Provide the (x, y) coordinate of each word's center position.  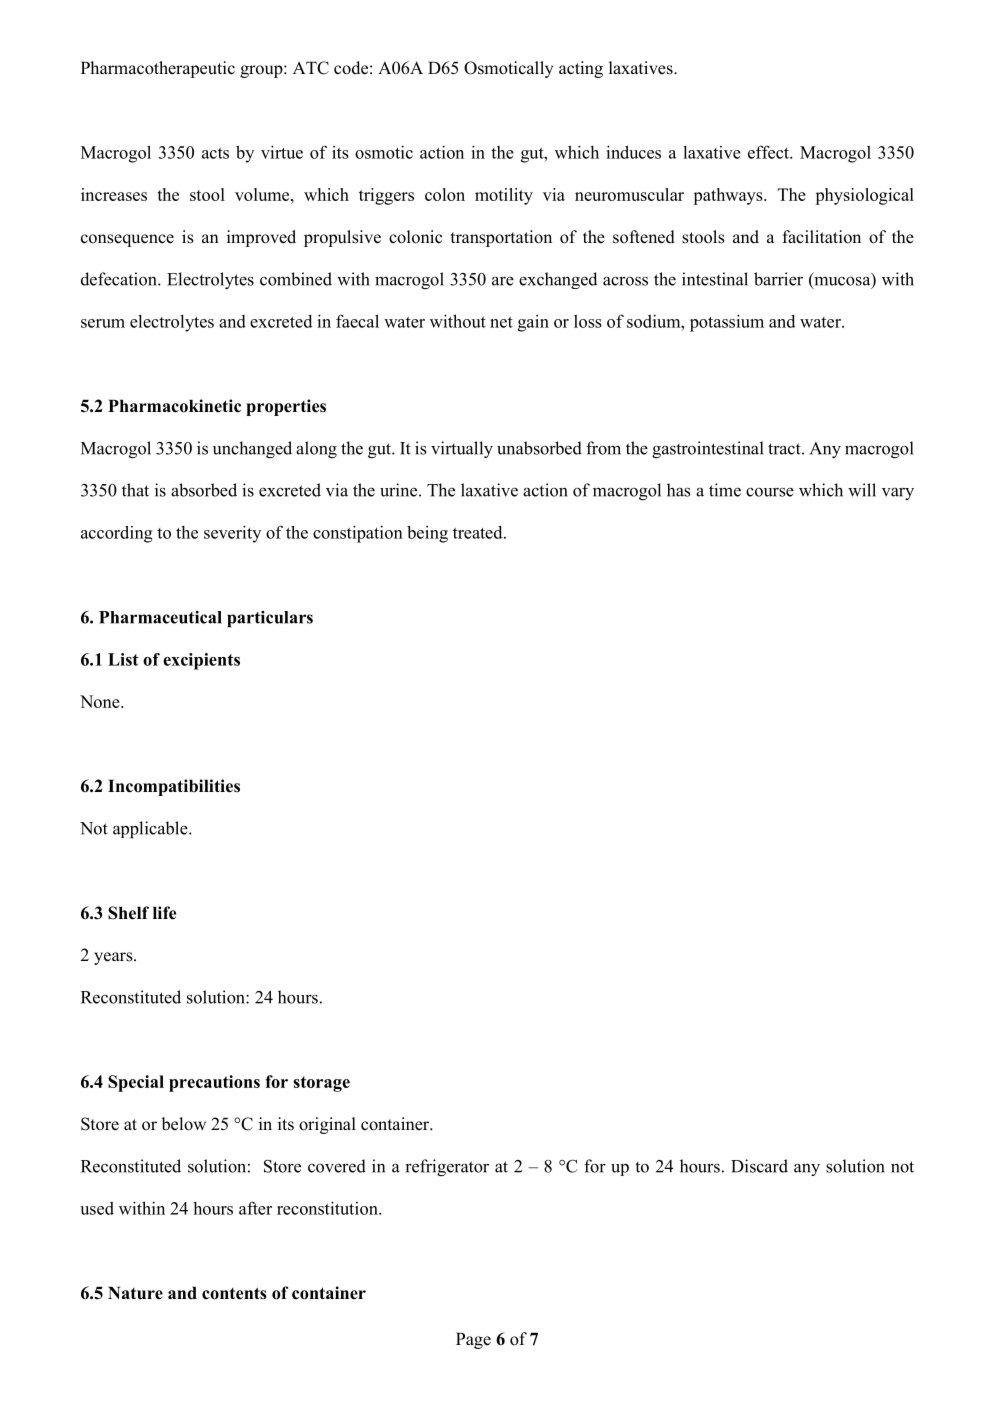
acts (215, 153)
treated (479, 532)
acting (581, 69)
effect (769, 152)
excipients (201, 661)
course (770, 492)
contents (234, 1293)
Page (473, 1340)
